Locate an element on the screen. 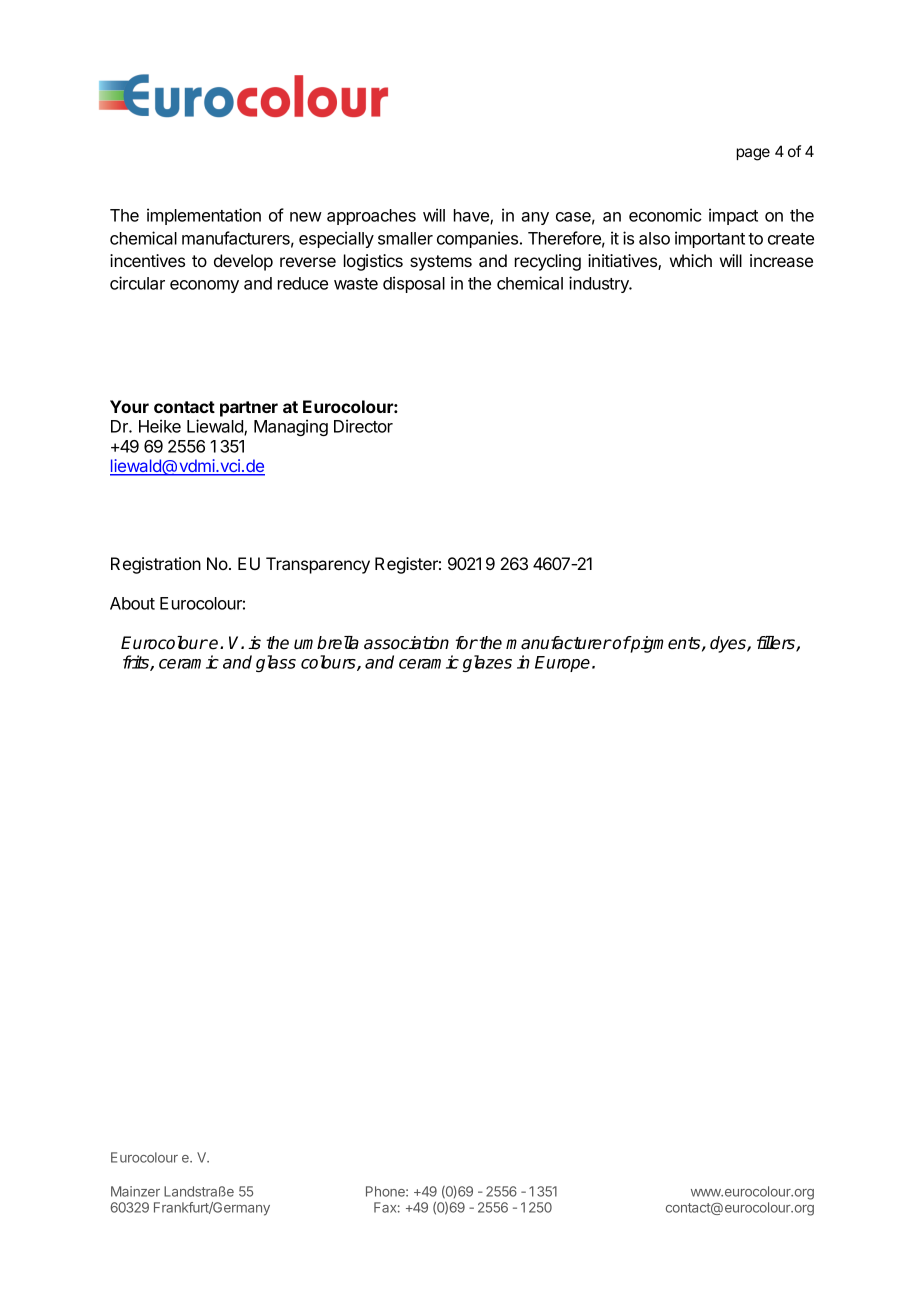  industry is located at coordinates (600, 284).
